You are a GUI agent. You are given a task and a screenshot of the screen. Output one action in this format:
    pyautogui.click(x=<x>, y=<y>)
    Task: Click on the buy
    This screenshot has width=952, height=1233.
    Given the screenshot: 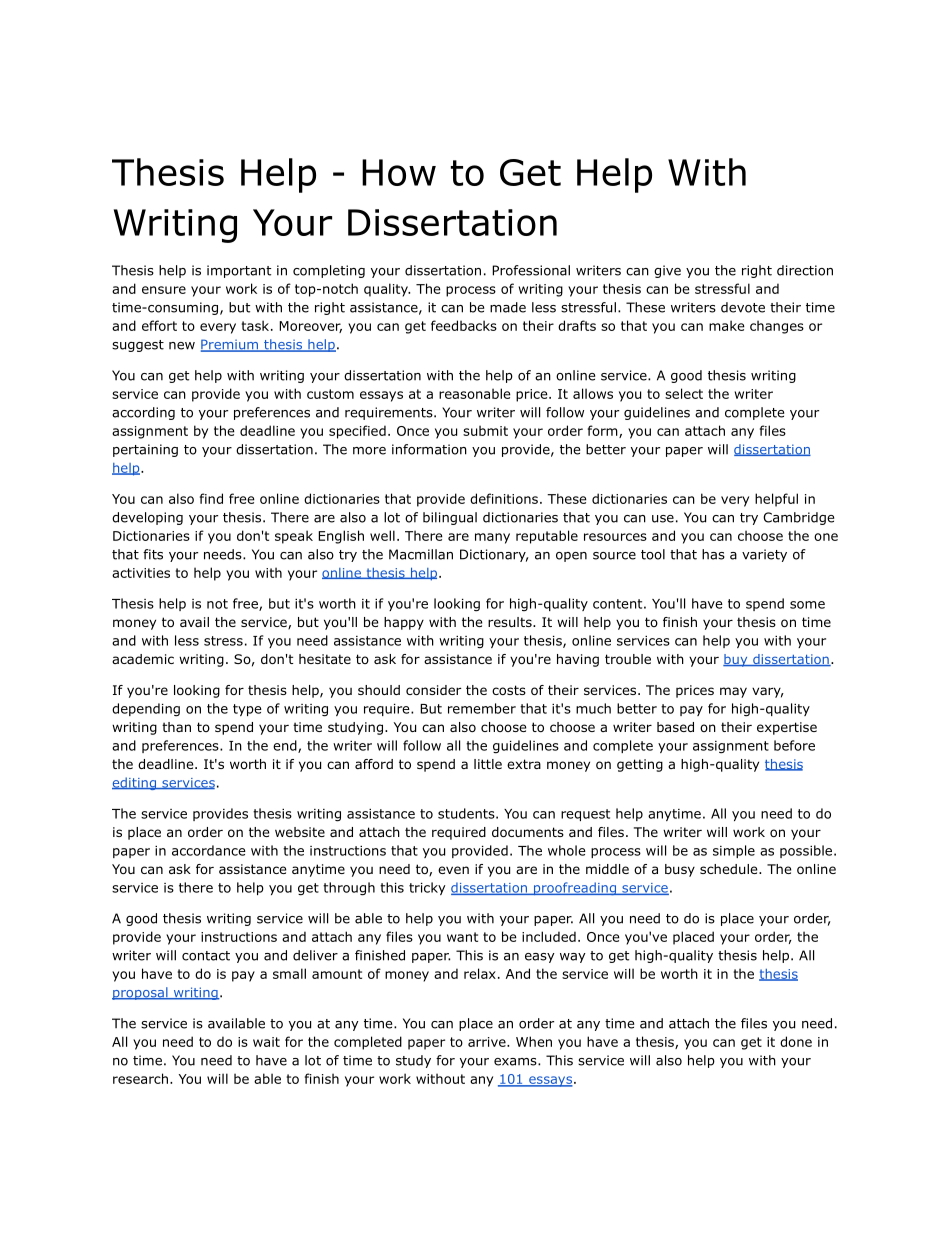 What is the action you would take?
    pyautogui.click(x=736, y=660)
